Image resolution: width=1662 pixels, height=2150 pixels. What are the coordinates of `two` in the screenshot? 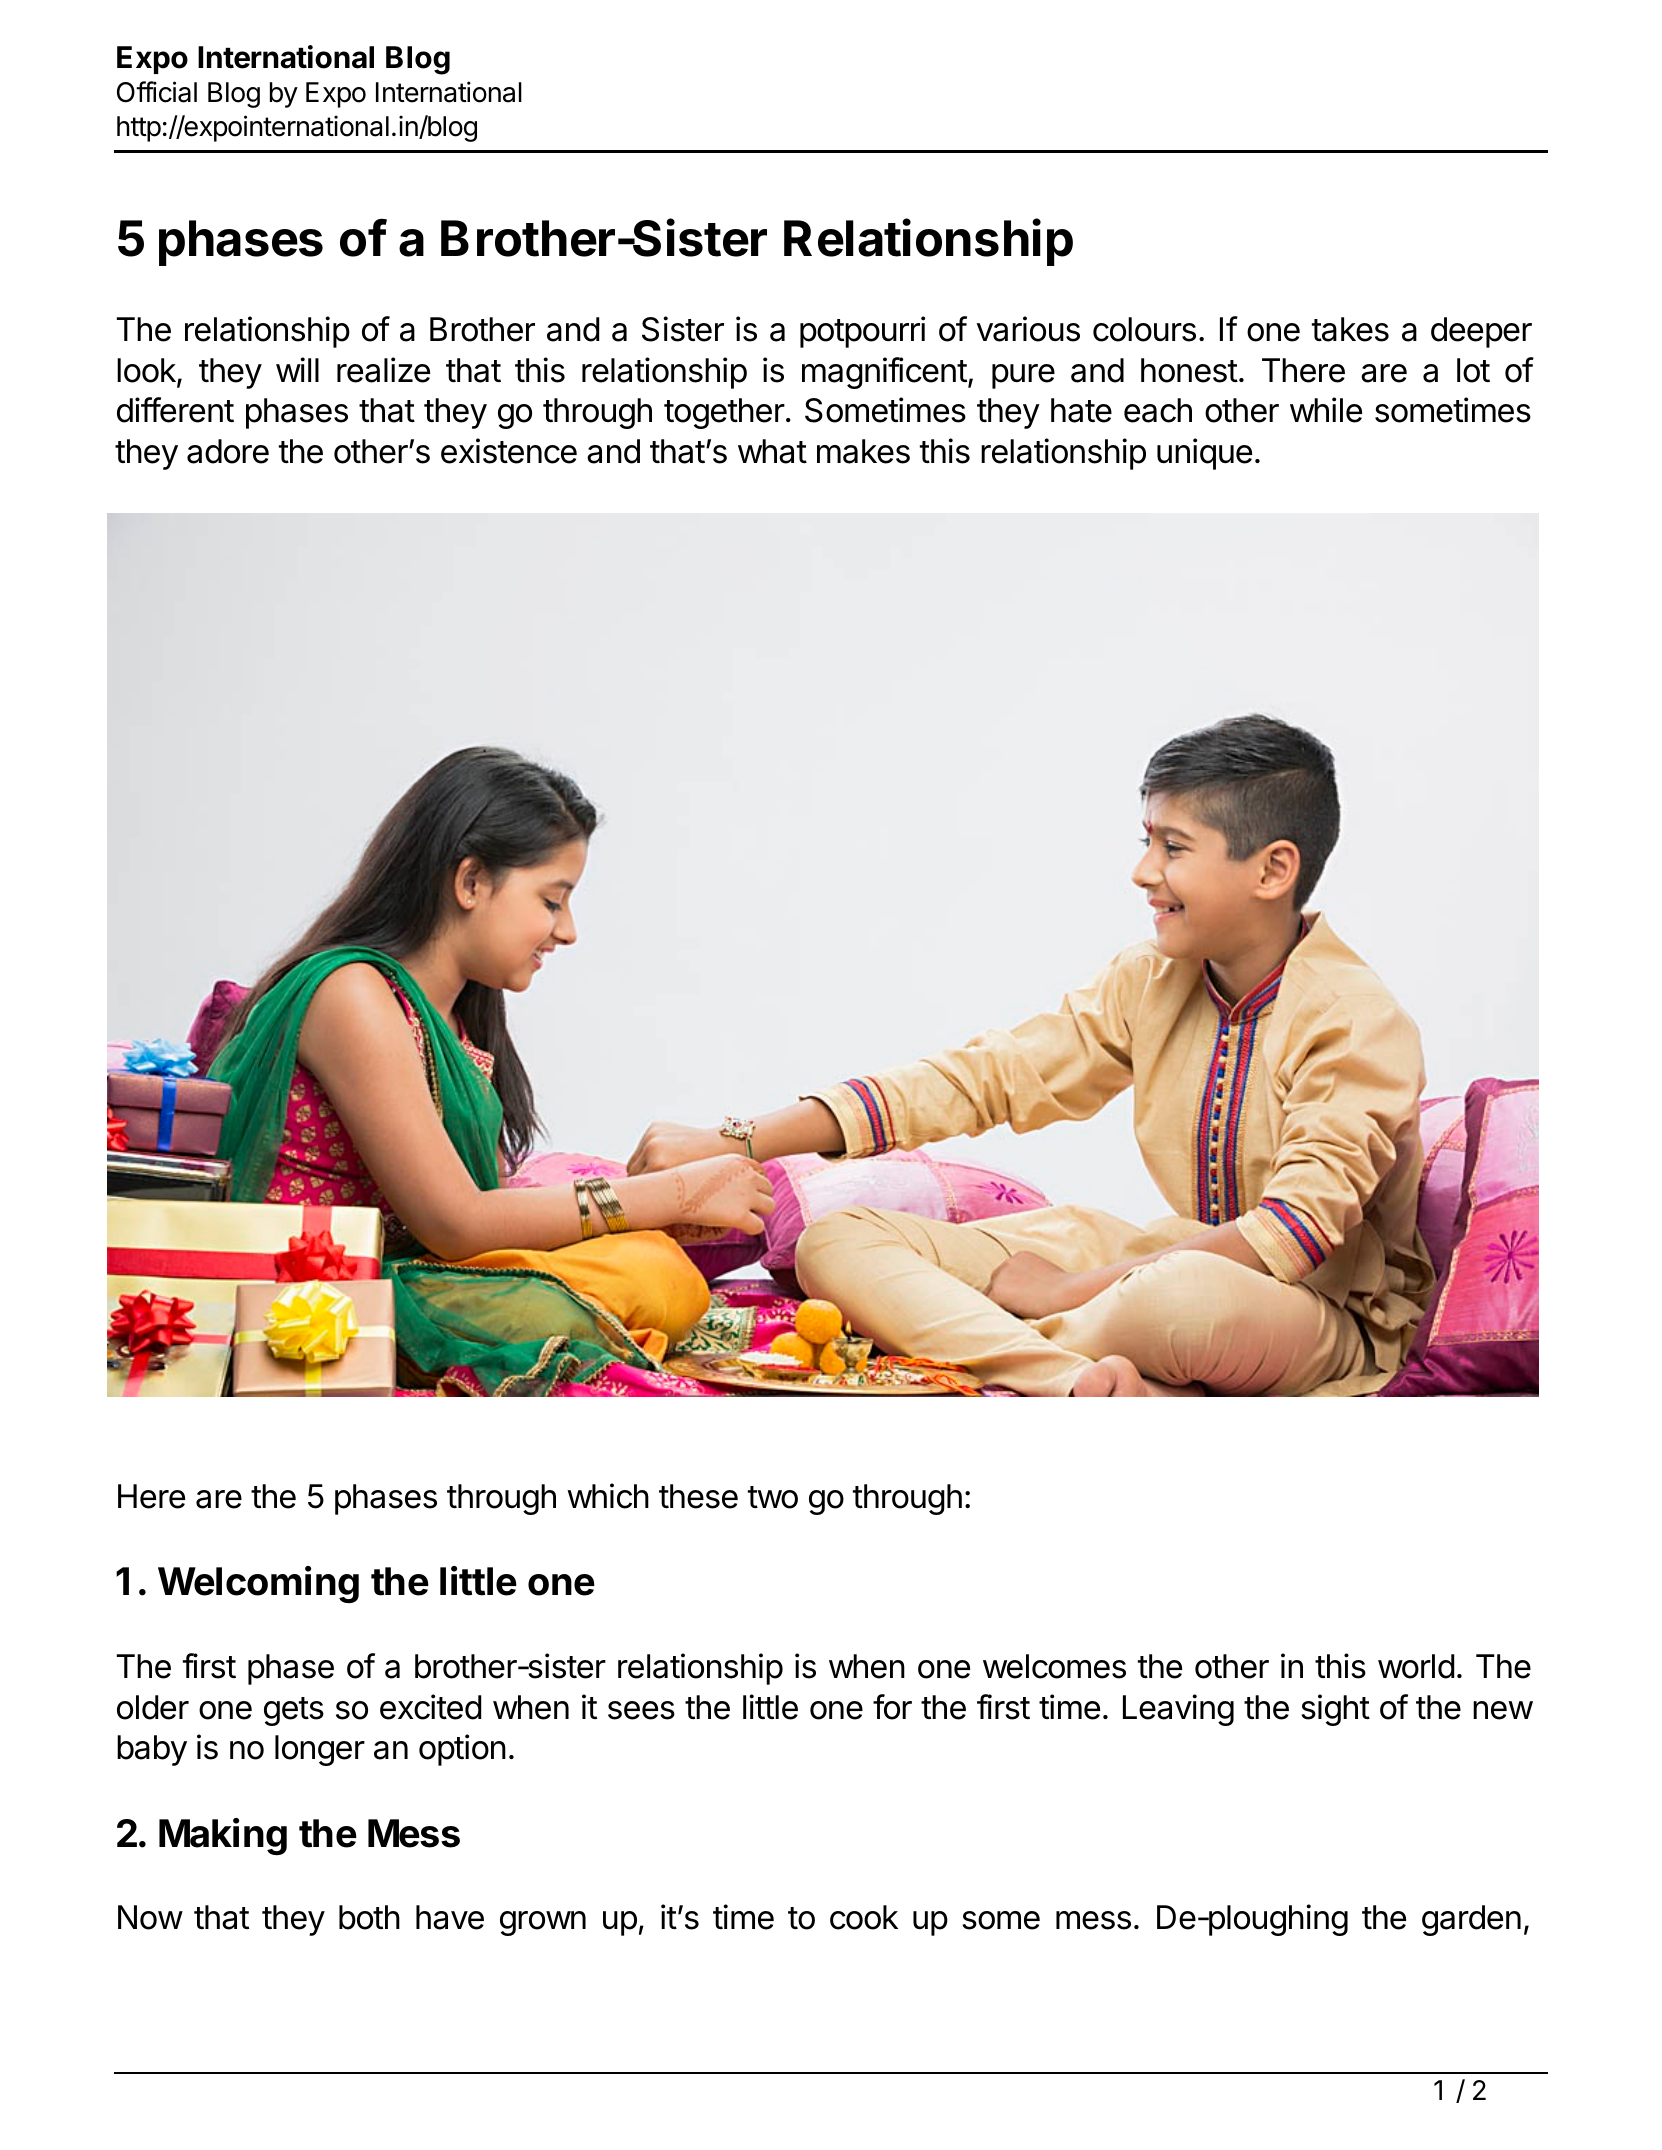 It's located at (773, 1497).
